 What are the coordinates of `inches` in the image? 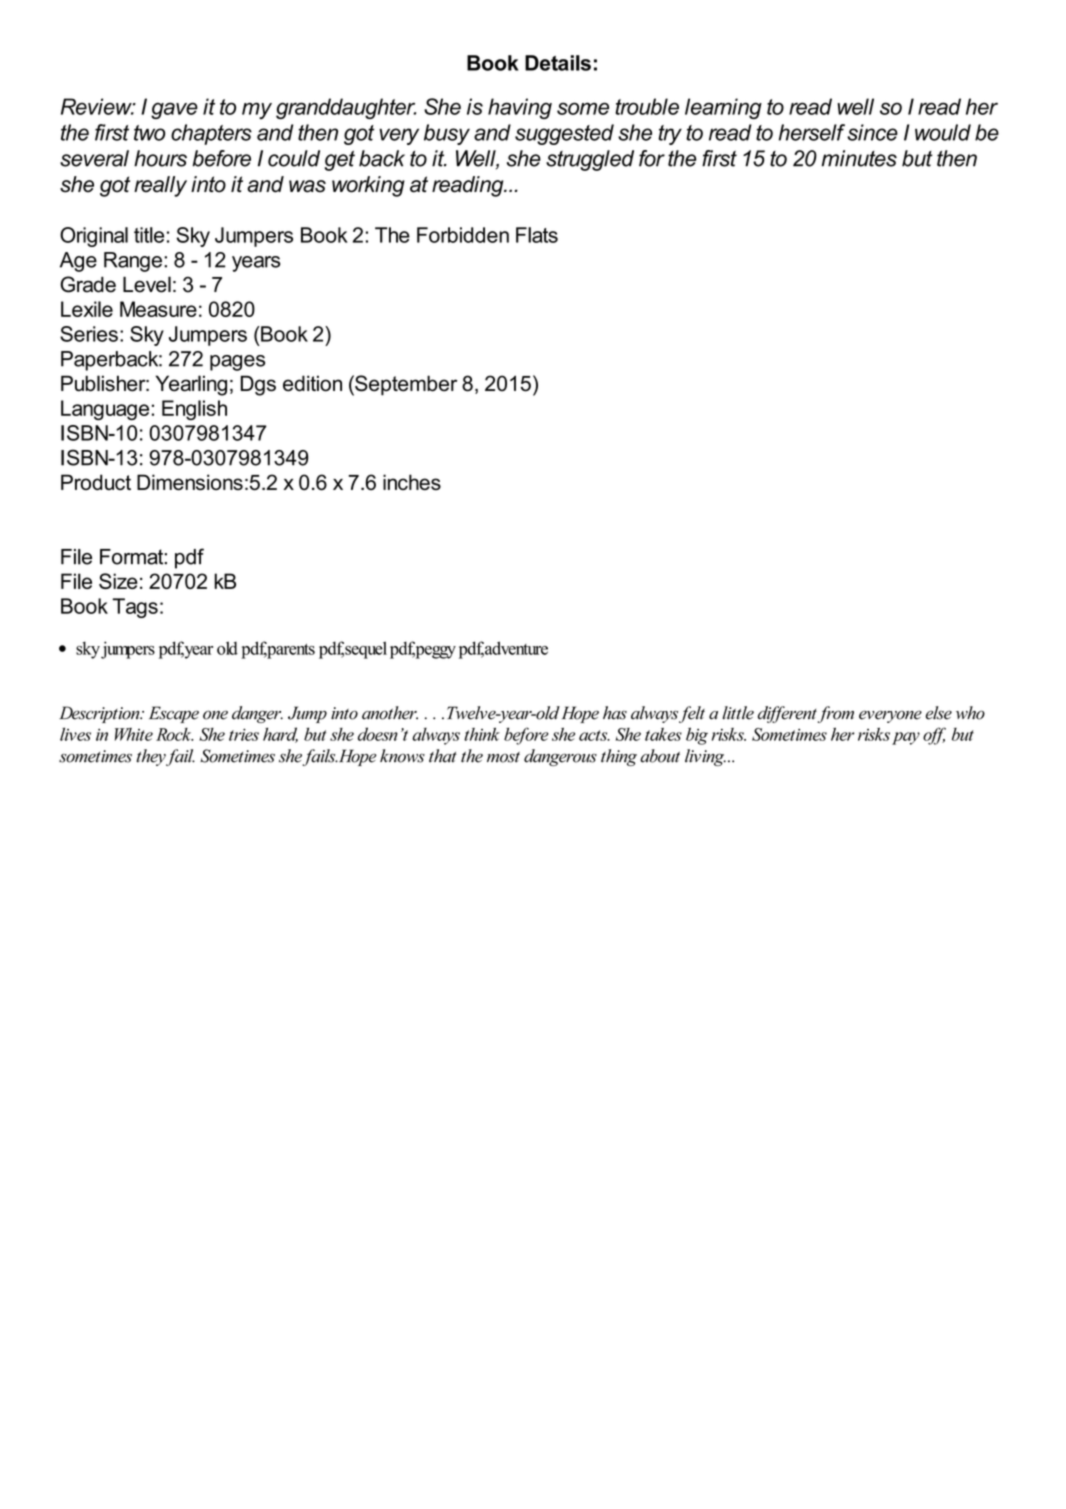 It's located at (412, 482).
